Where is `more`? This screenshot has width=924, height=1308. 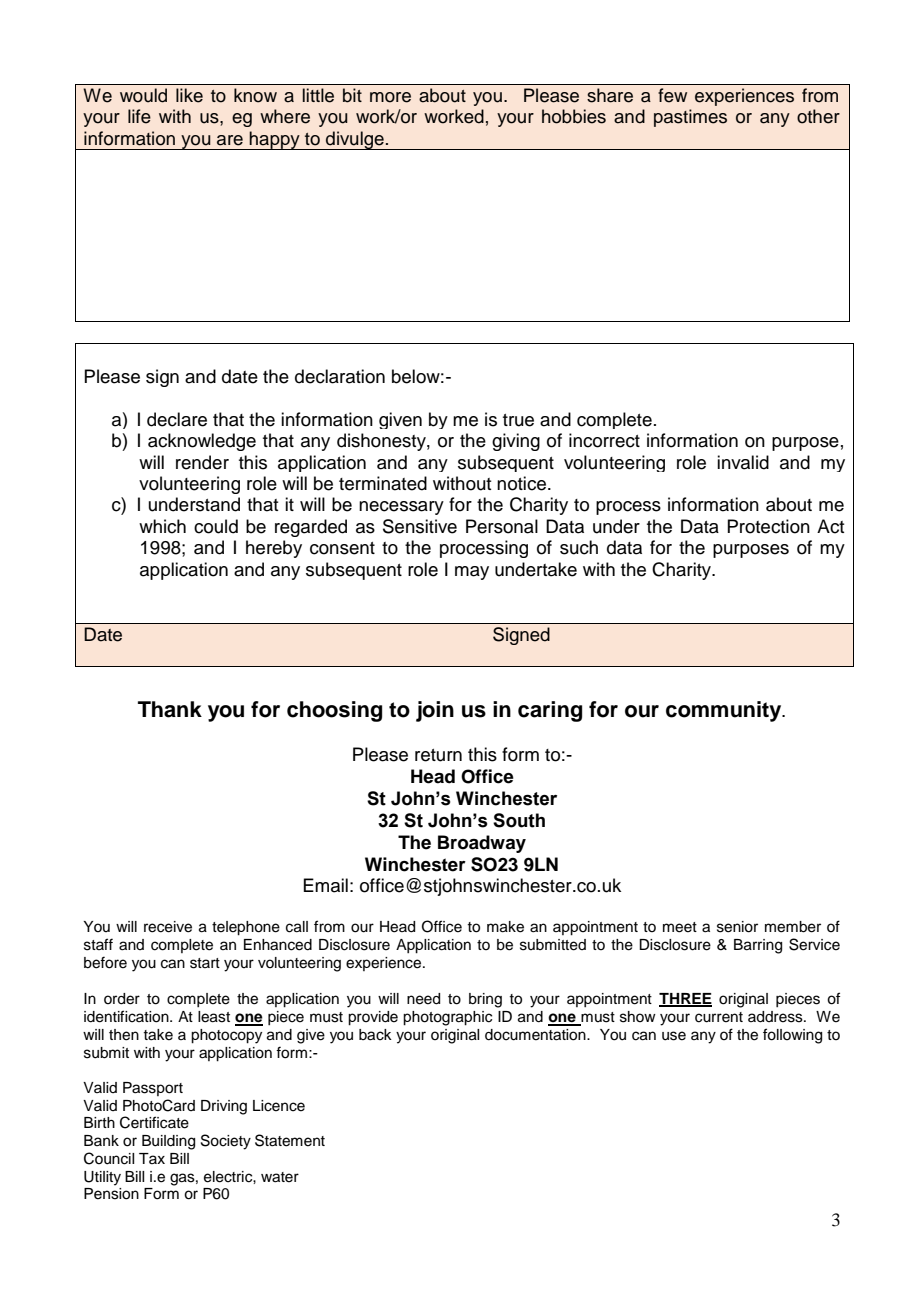
more is located at coordinates (390, 97).
